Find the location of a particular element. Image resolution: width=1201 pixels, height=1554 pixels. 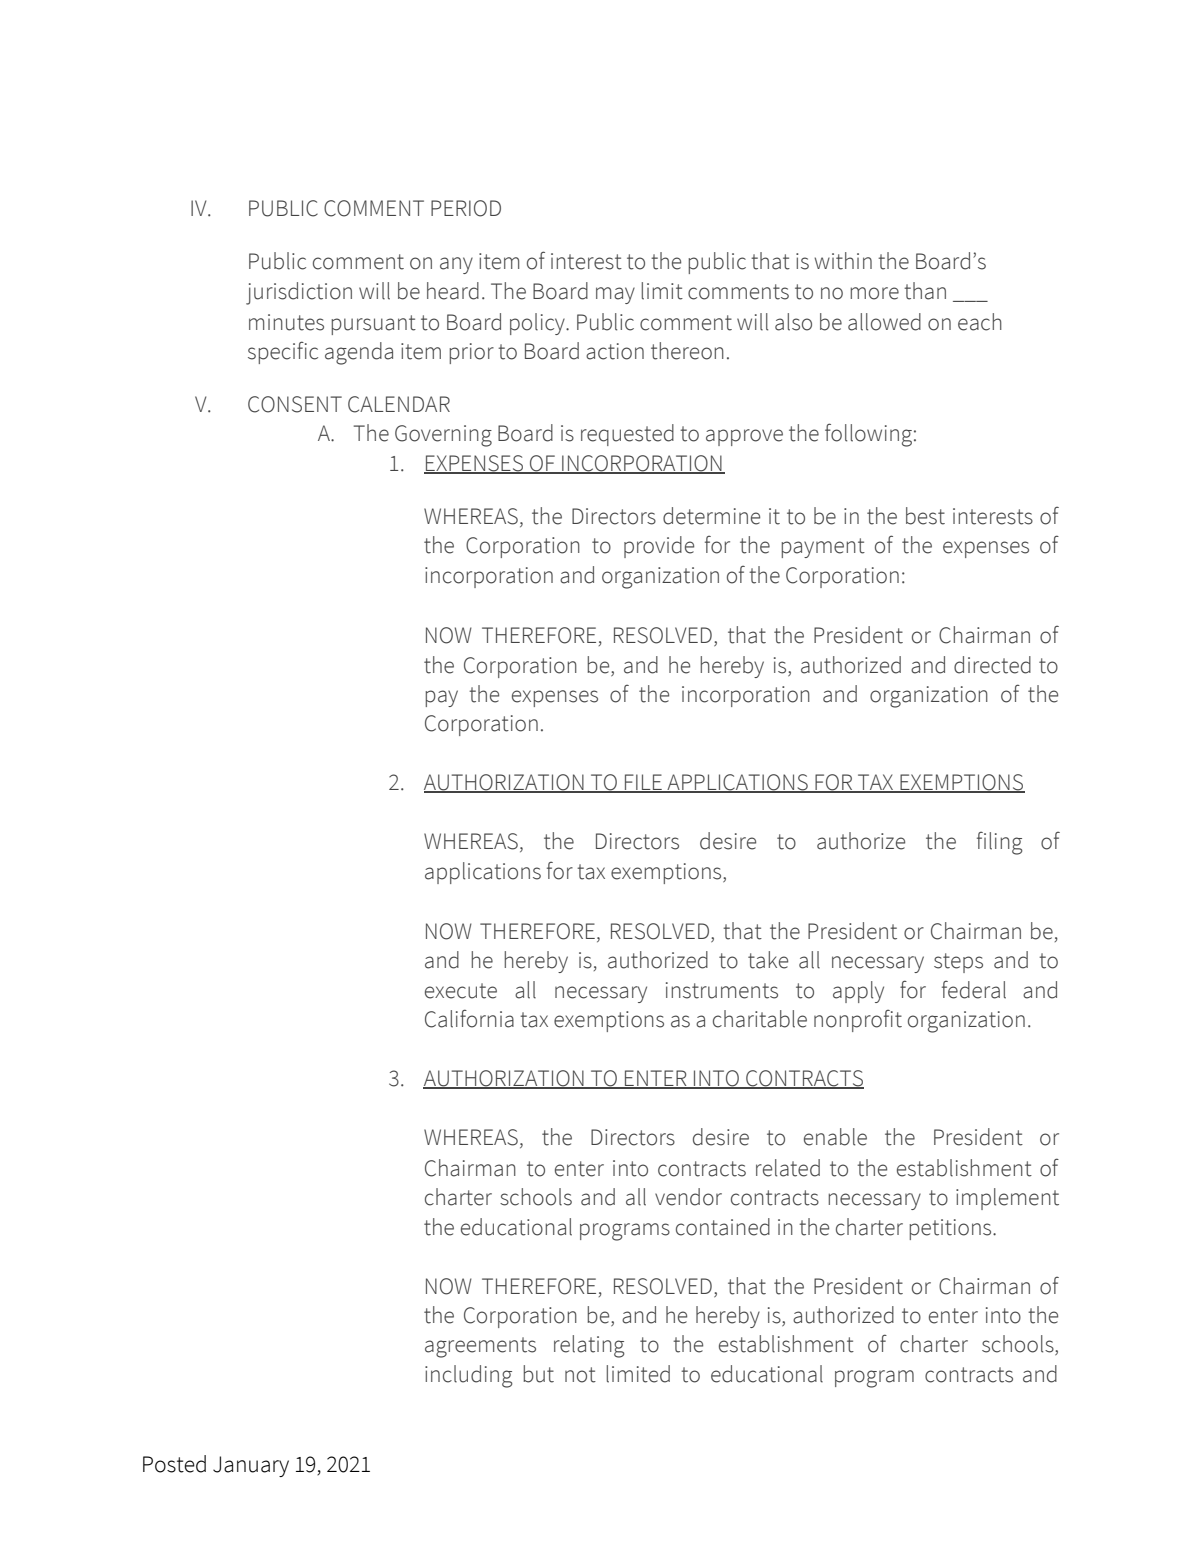

than is located at coordinates (925, 291).
